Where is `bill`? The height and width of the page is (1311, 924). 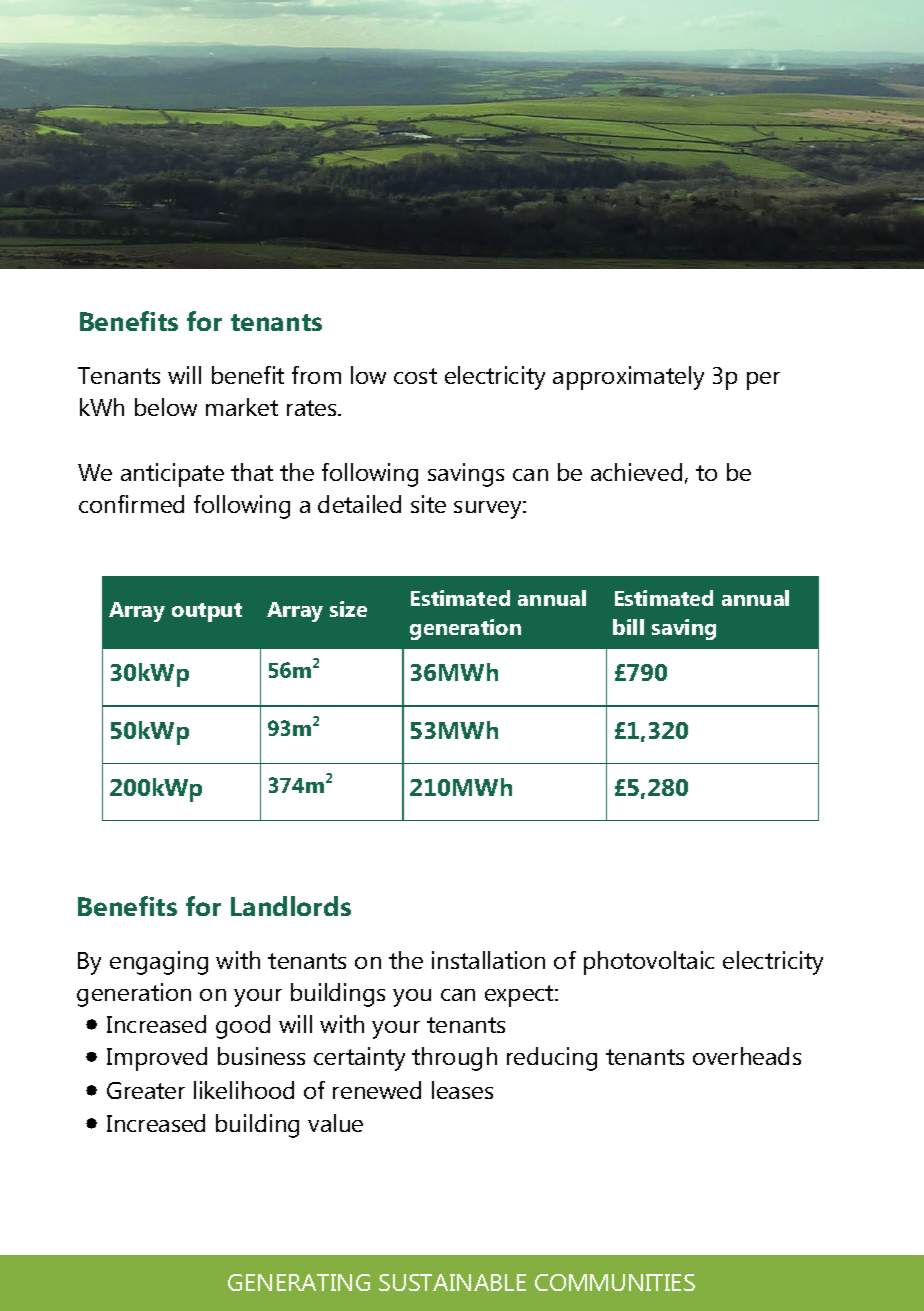
bill is located at coordinates (628, 627).
